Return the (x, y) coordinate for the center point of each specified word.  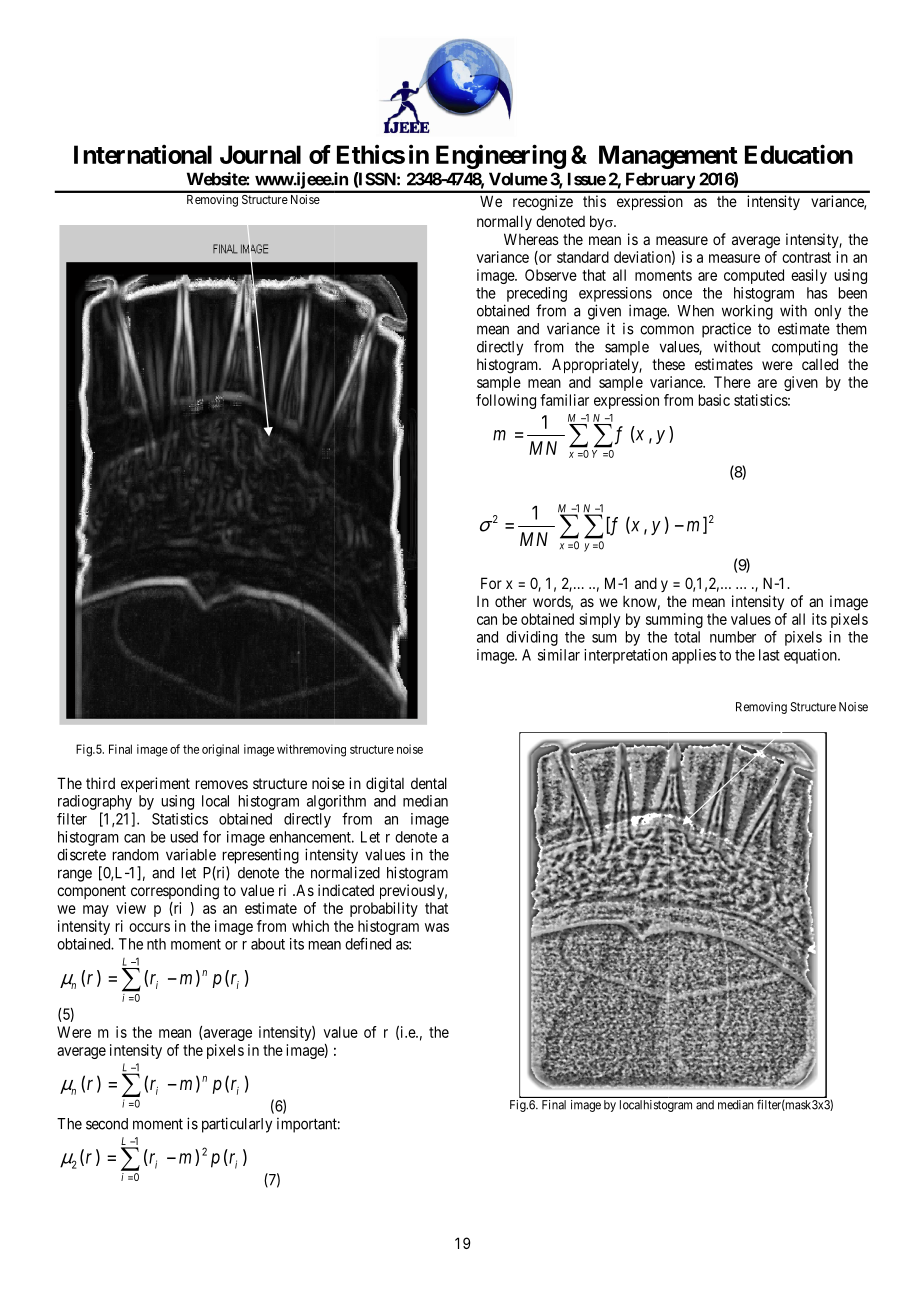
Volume (518, 179)
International (143, 154)
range (75, 875)
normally (504, 222)
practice (726, 330)
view (131, 908)
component (91, 892)
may (96, 911)
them (851, 329)
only (827, 312)
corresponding (175, 892)
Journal (260, 154)
